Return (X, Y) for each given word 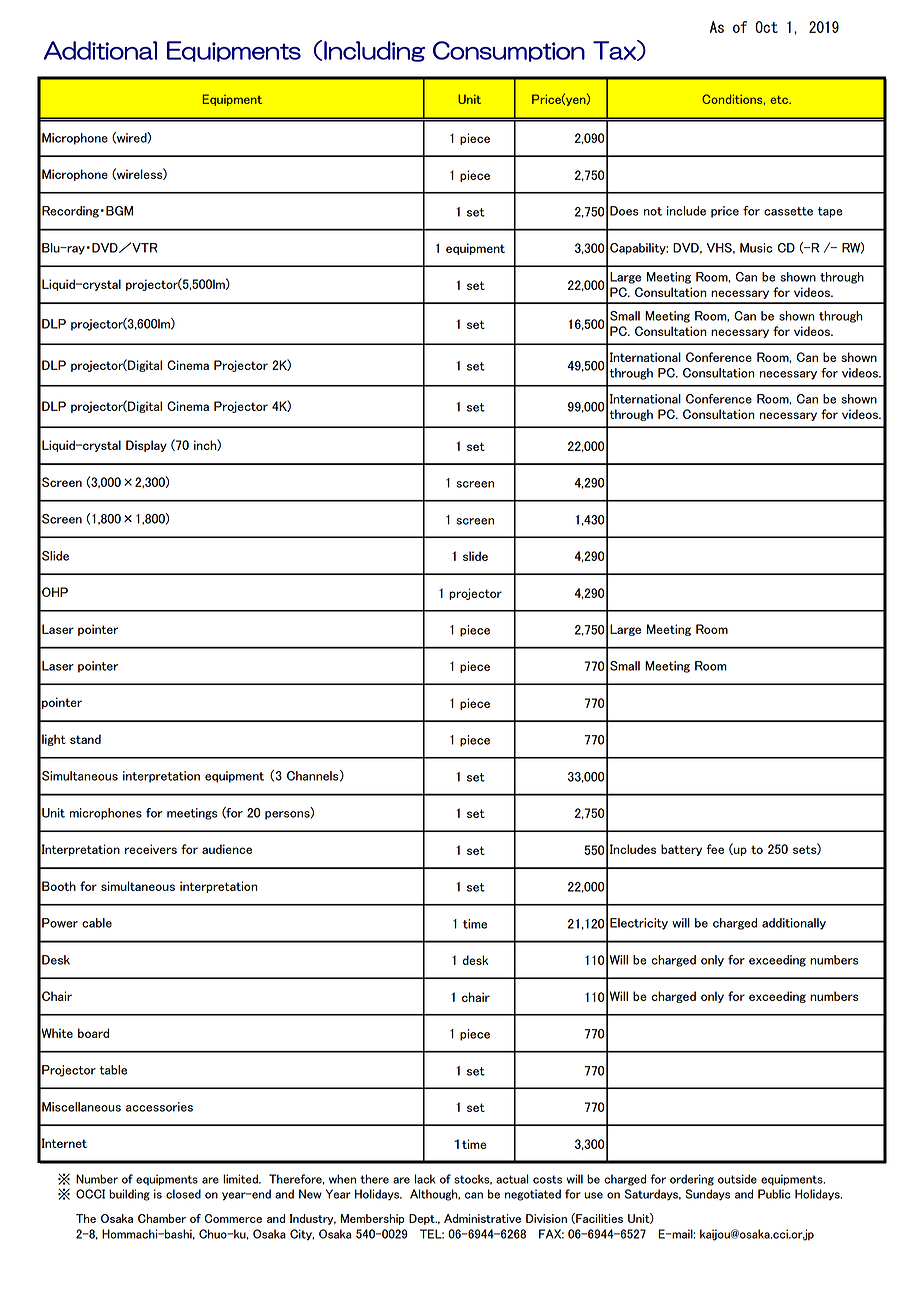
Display (146, 446)
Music (756, 248)
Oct (766, 27)
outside (737, 1179)
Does (624, 211)
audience (227, 849)
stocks (473, 1179)
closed (183, 1194)
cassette (788, 211)
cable (97, 923)
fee (715, 849)
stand (85, 739)
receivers (151, 849)
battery (681, 850)
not (653, 211)
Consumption (509, 51)
